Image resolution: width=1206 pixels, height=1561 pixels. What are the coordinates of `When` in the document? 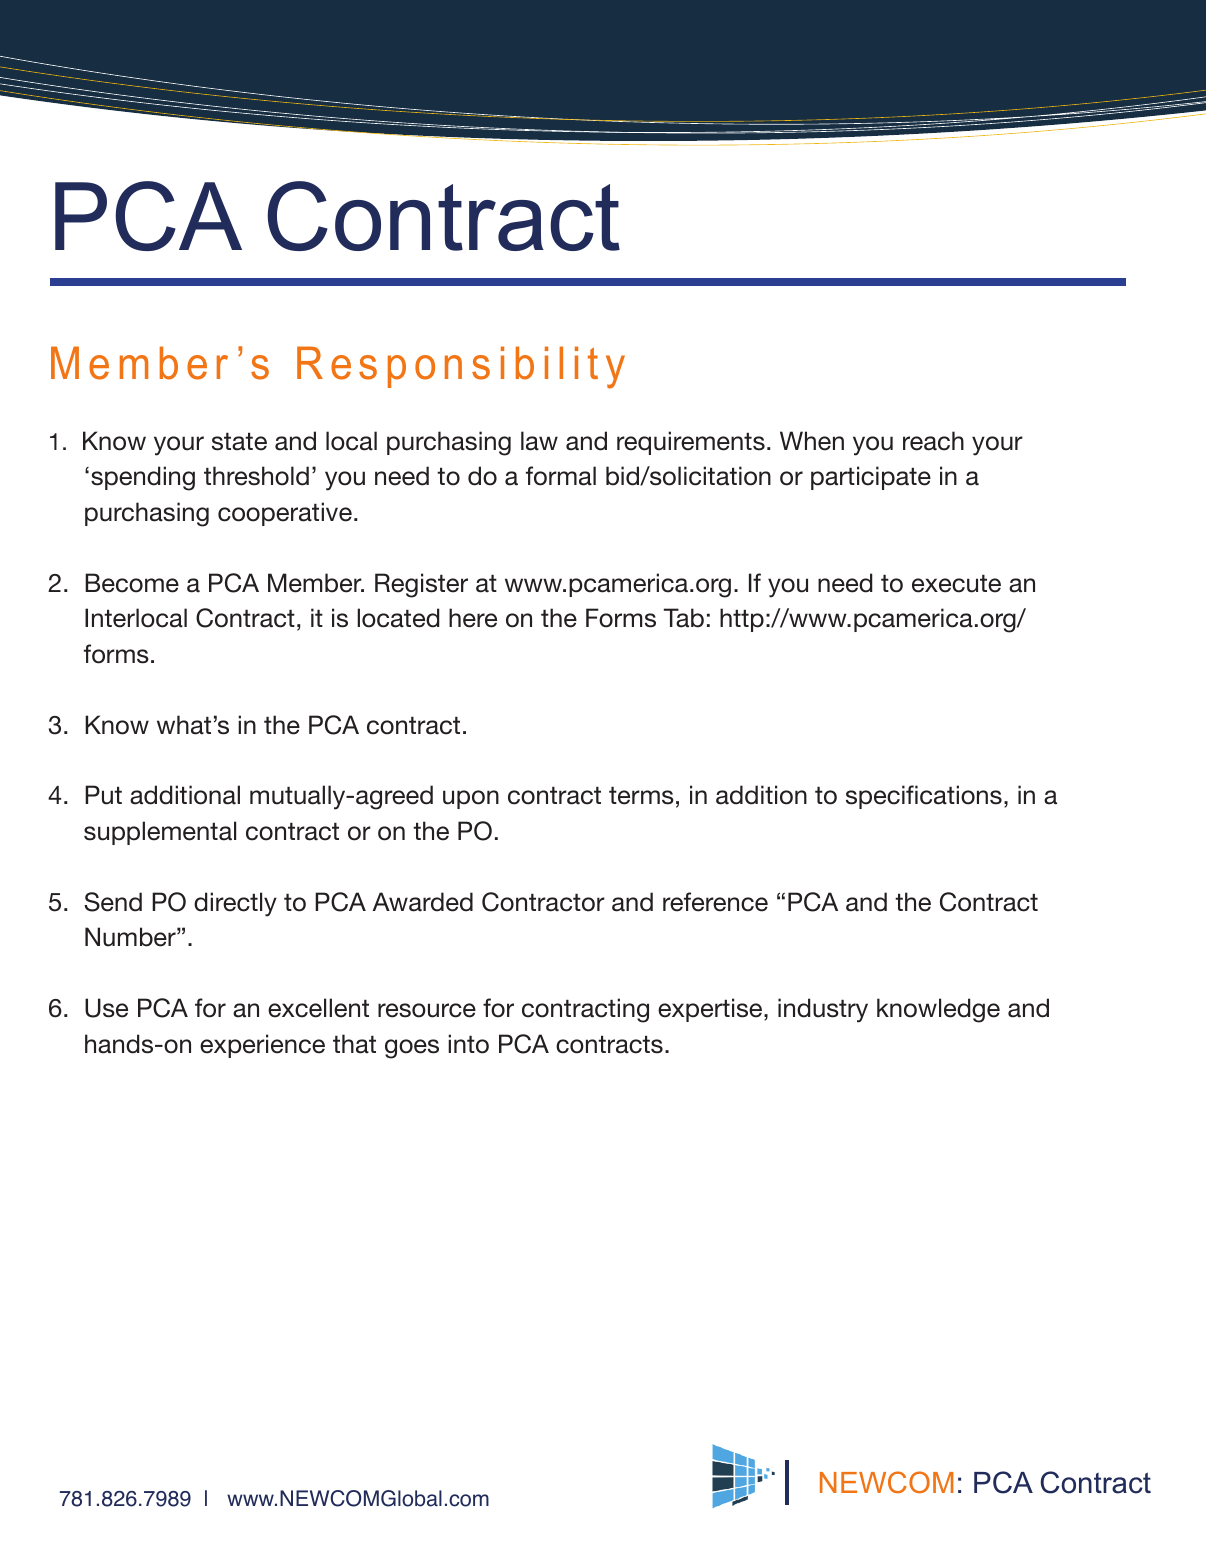 It's located at (812, 441).
